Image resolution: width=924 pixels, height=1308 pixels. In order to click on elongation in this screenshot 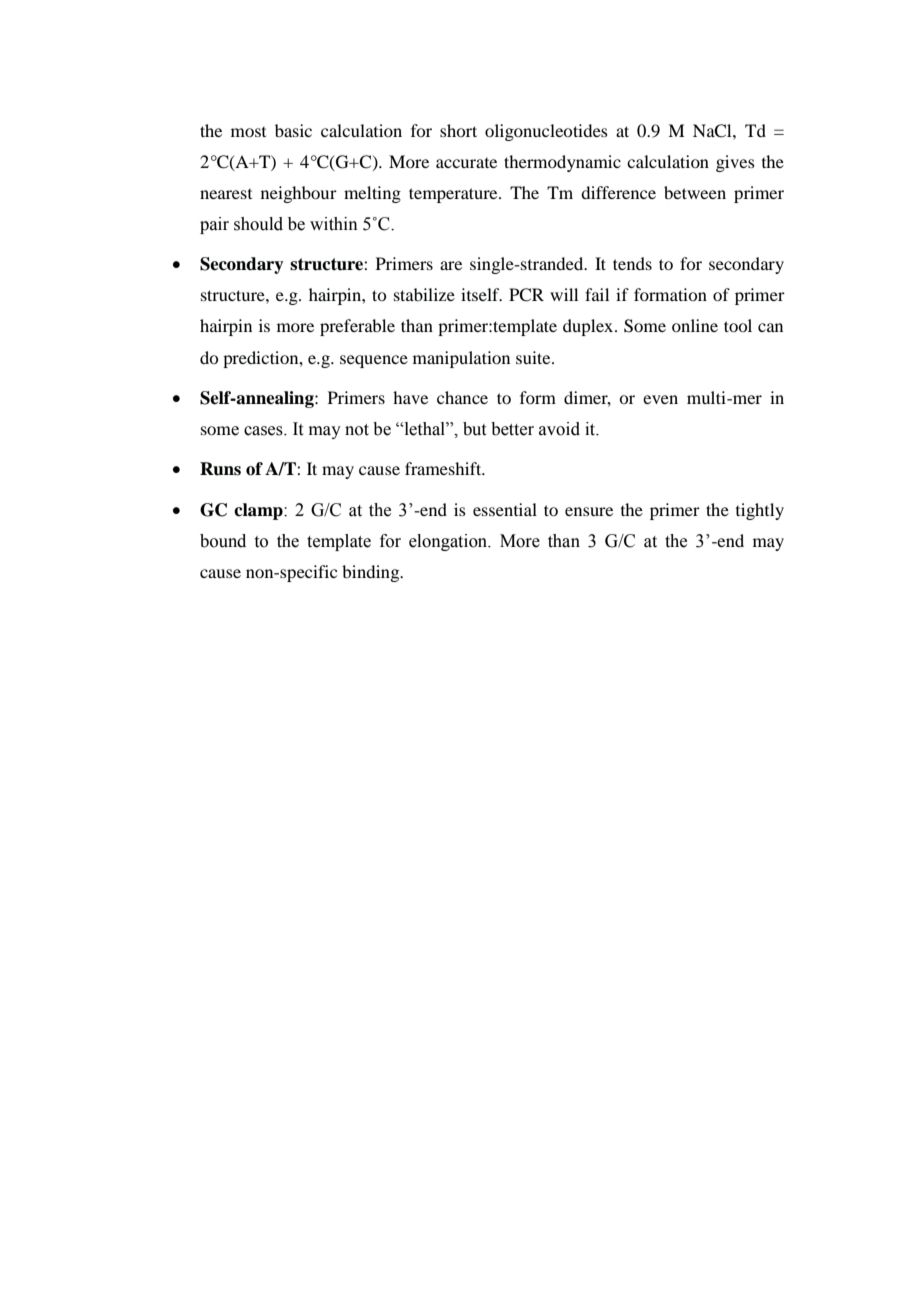, I will do `click(449, 542)`.
